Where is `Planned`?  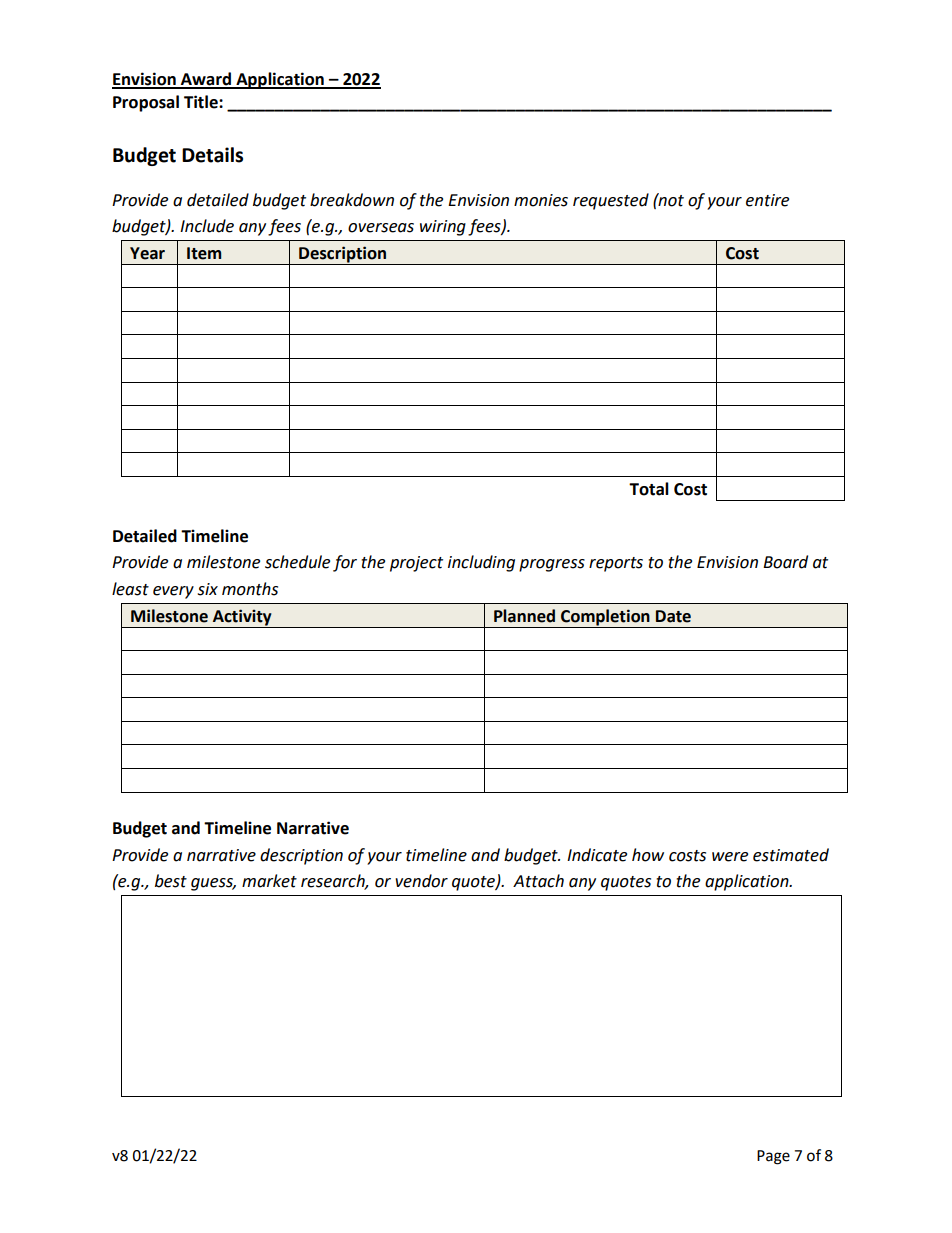 Planned is located at coordinates (524, 616).
